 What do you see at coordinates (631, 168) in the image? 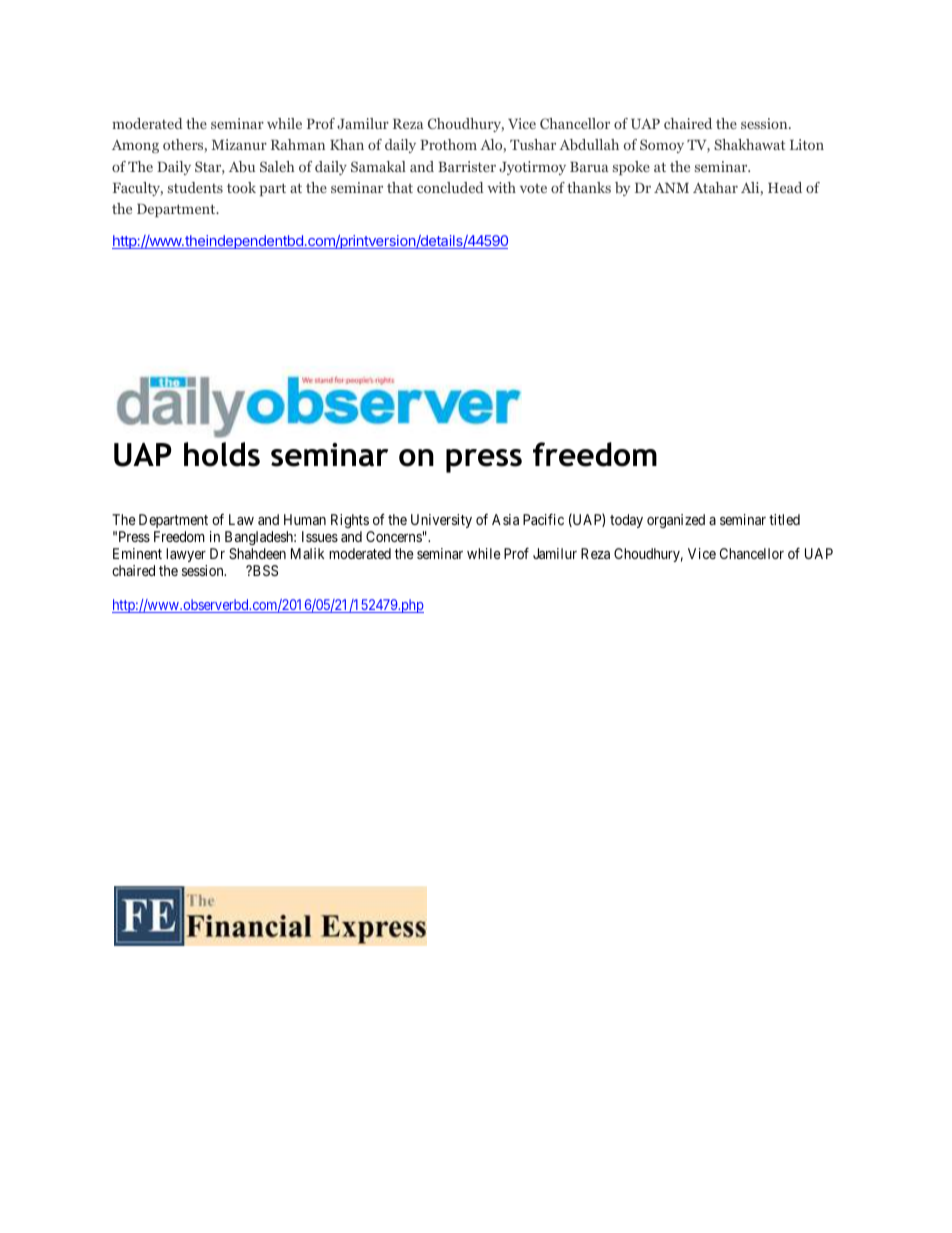
I see `spoke` at bounding box center [631, 168].
